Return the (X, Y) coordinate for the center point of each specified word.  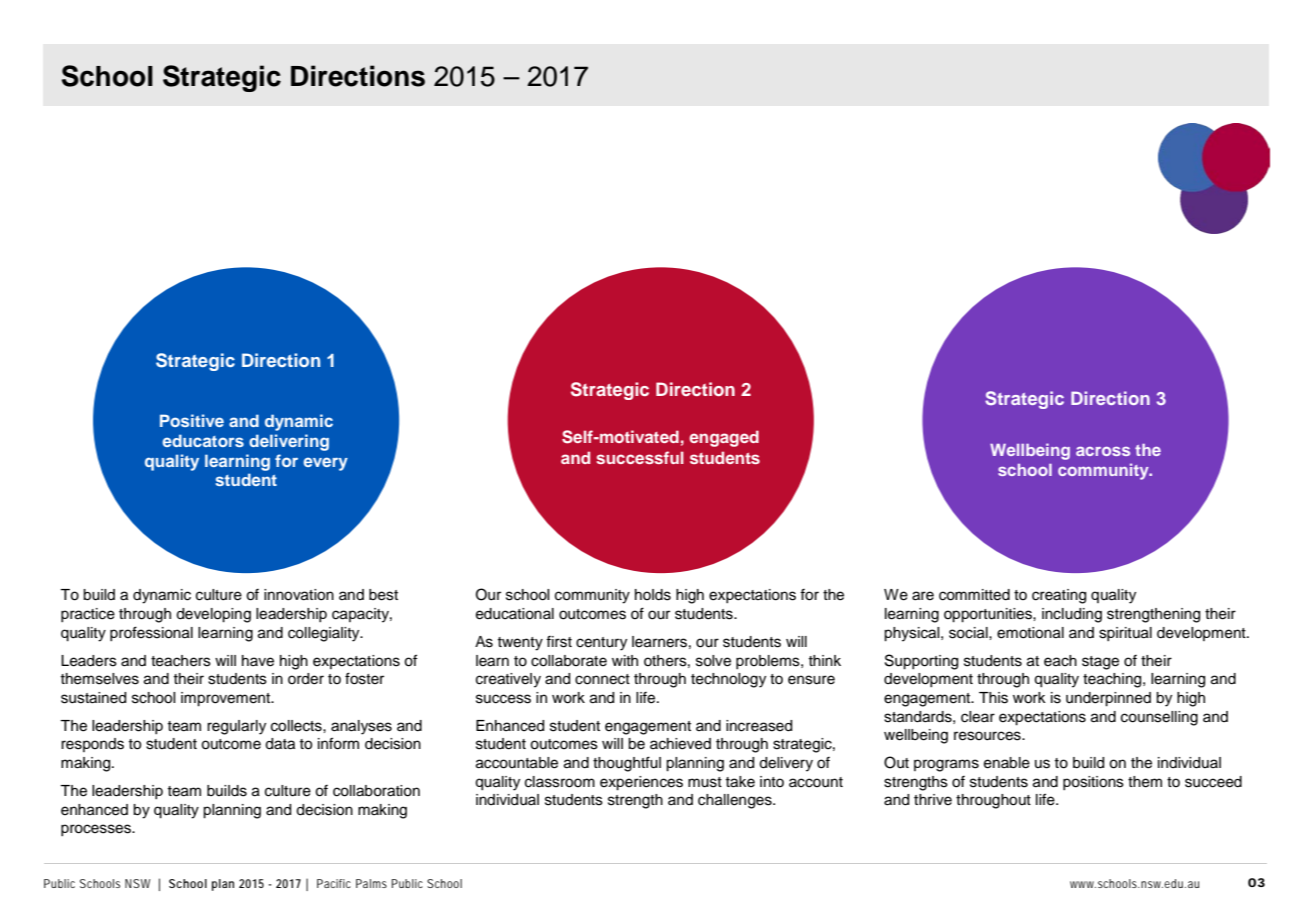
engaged (724, 438)
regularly (236, 727)
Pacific (334, 883)
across (1103, 451)
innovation (299, 595)
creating (1059, 596)
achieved (680, 744)
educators (203, 440)
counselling (1159, 718)
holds (653, 595)
